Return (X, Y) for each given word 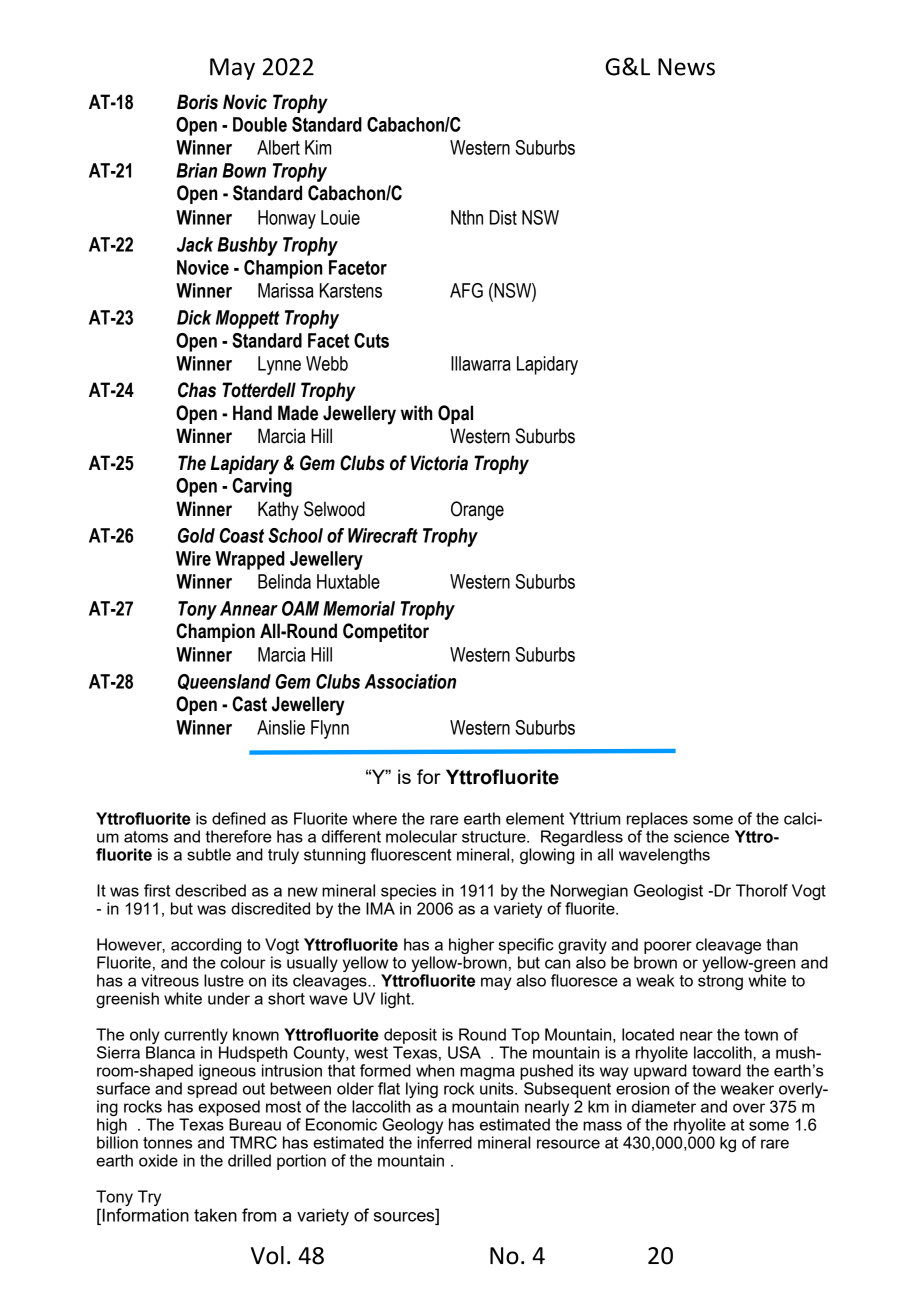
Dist (503, 217)
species (408, 892)
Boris (197, 102)
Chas (197, 390)
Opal (455, 414)
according (206, 946)
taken (215, 1215)
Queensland (224, 682)
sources (405, 1216)
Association (410, 681)
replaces (657, 820)
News (686, 67)
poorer (668, 947)
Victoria (439, 463)
